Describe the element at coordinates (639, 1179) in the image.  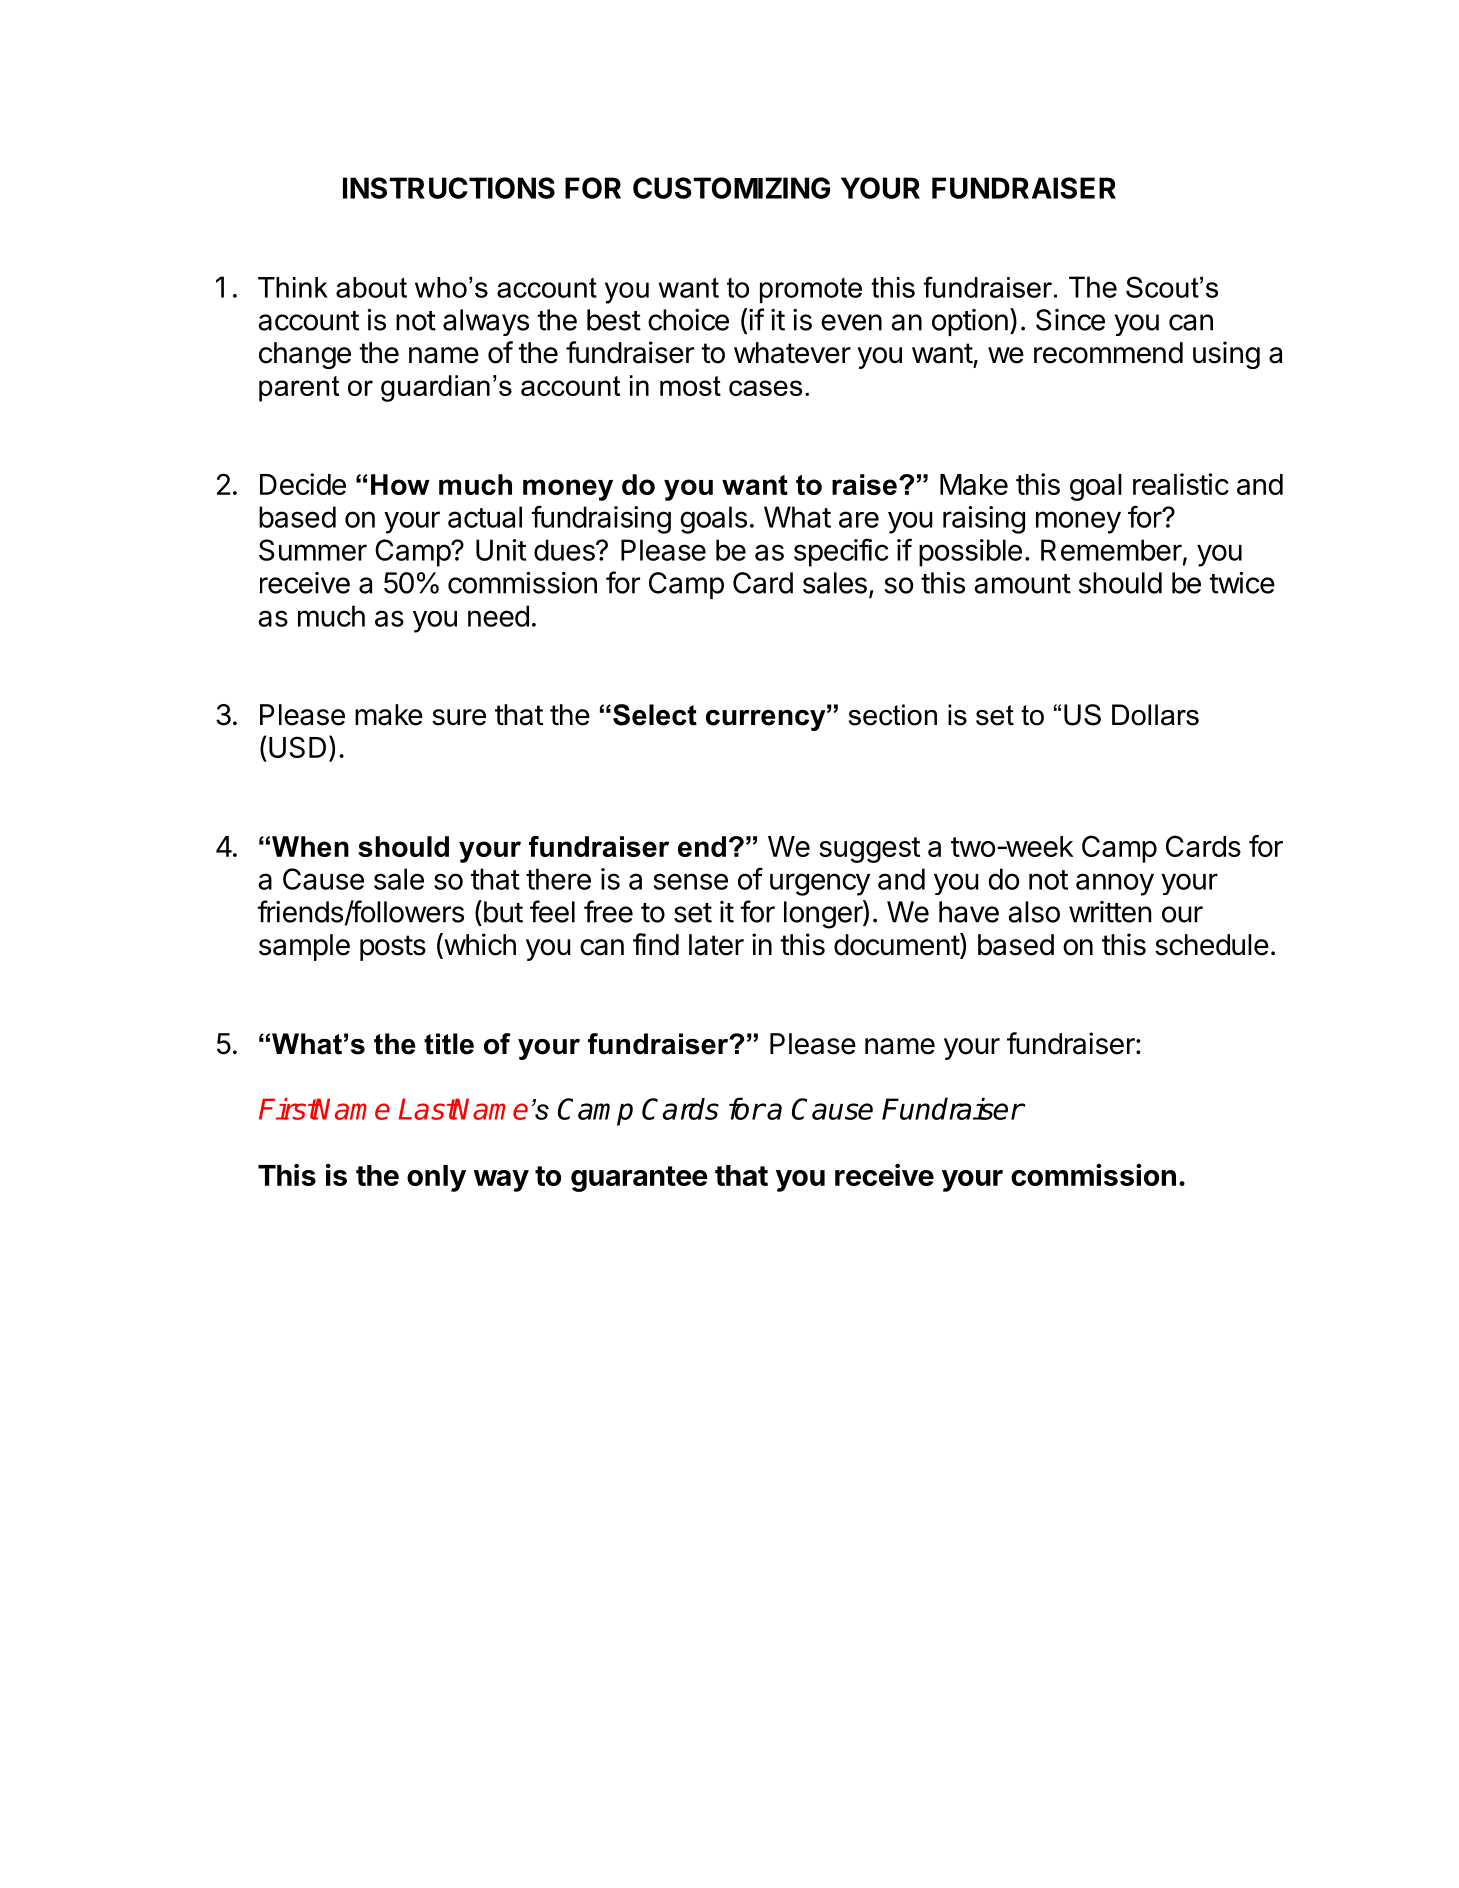
I see `guarantee` at that location.
